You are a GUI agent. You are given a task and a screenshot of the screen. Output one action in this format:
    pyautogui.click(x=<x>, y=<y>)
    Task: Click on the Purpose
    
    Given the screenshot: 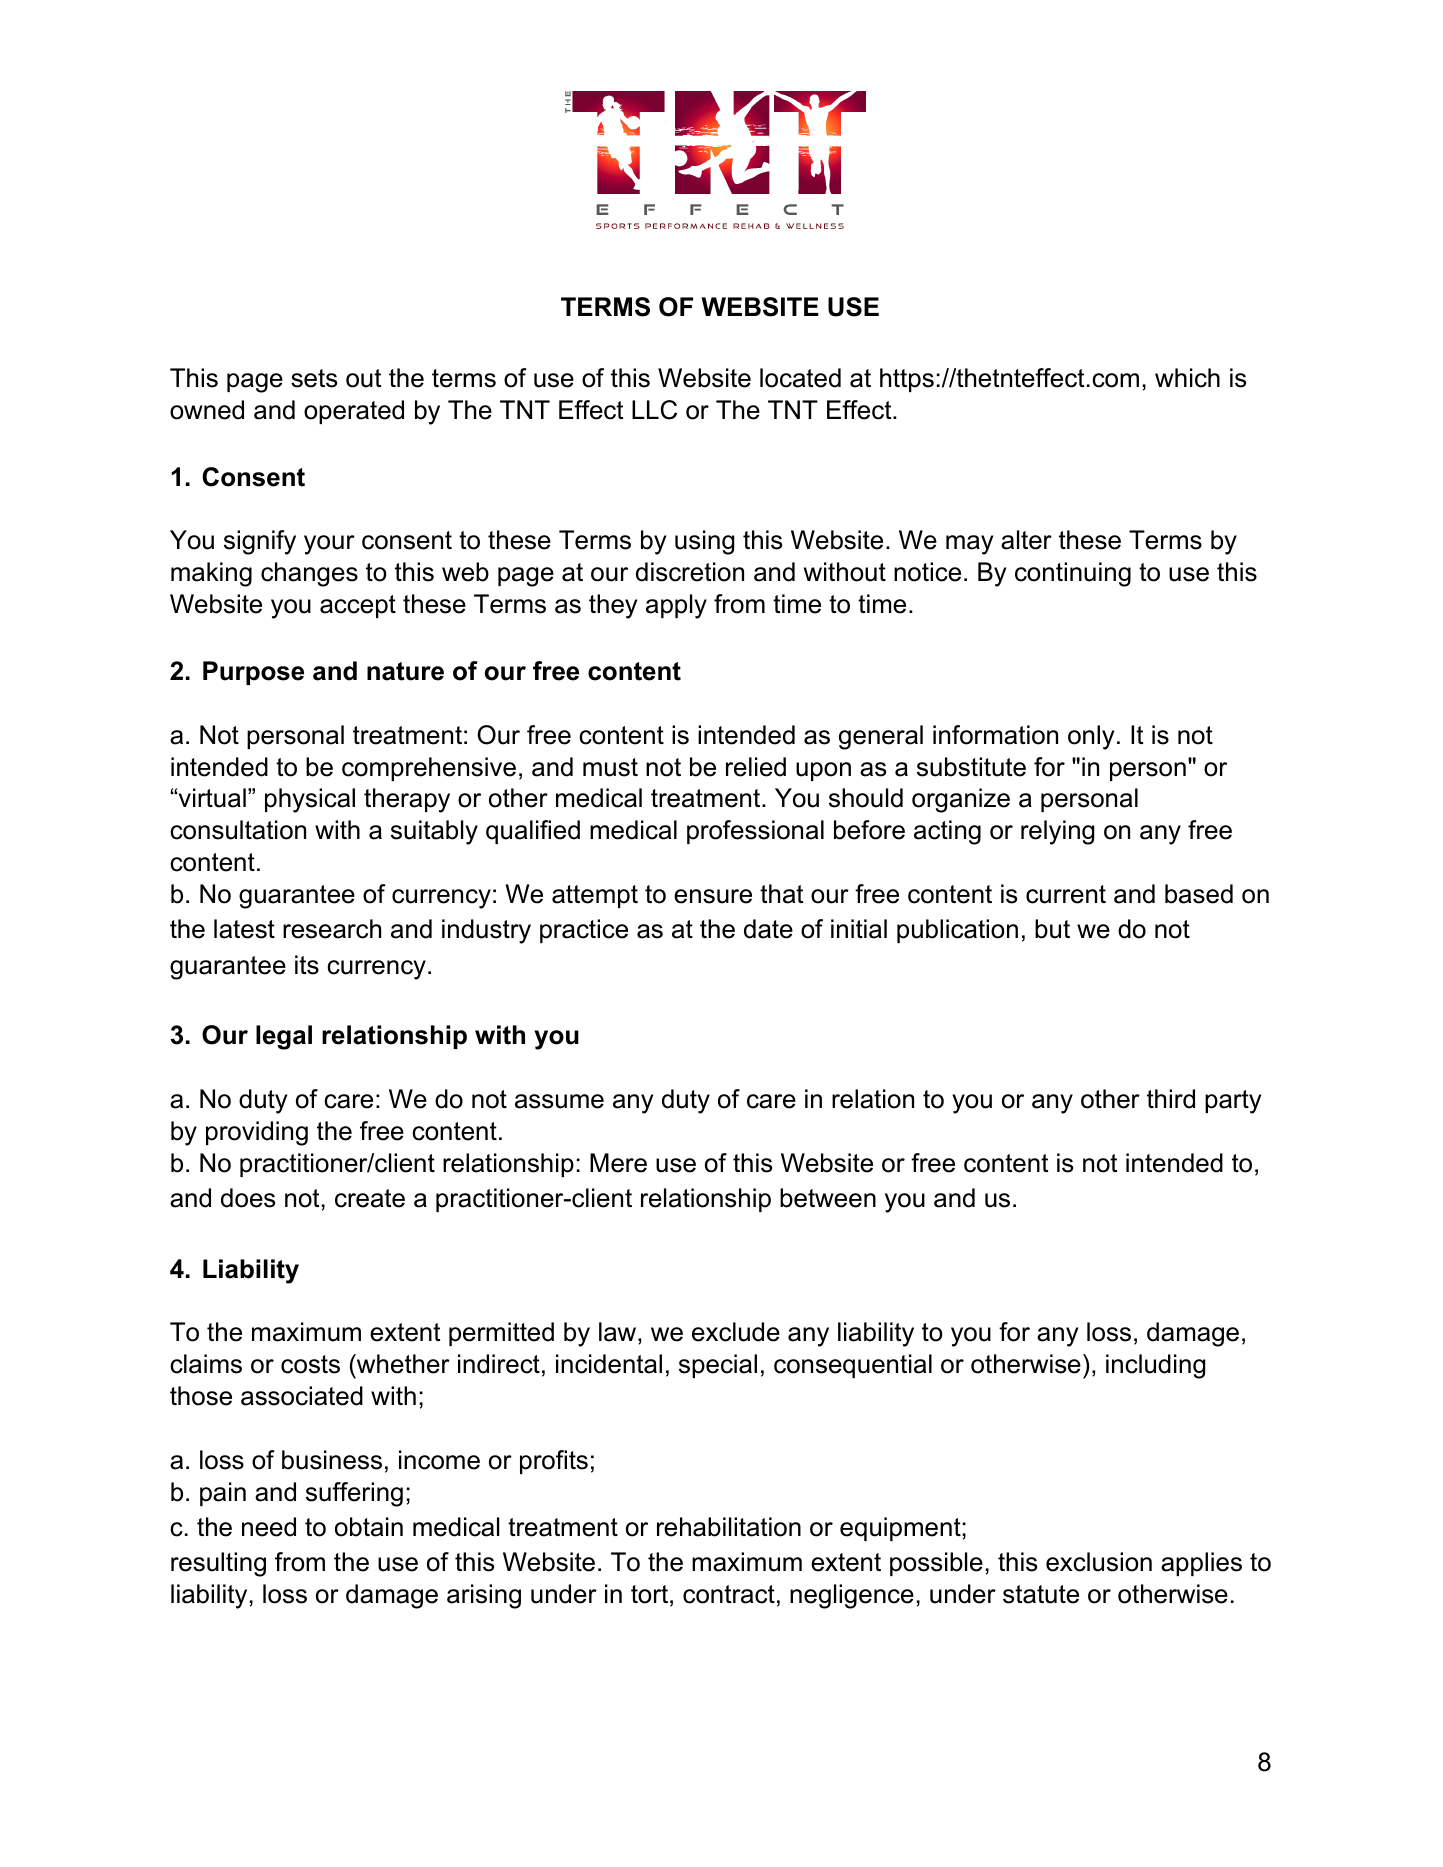 What is the action you would take?
    pyautogui.click(x=253, y=673)
